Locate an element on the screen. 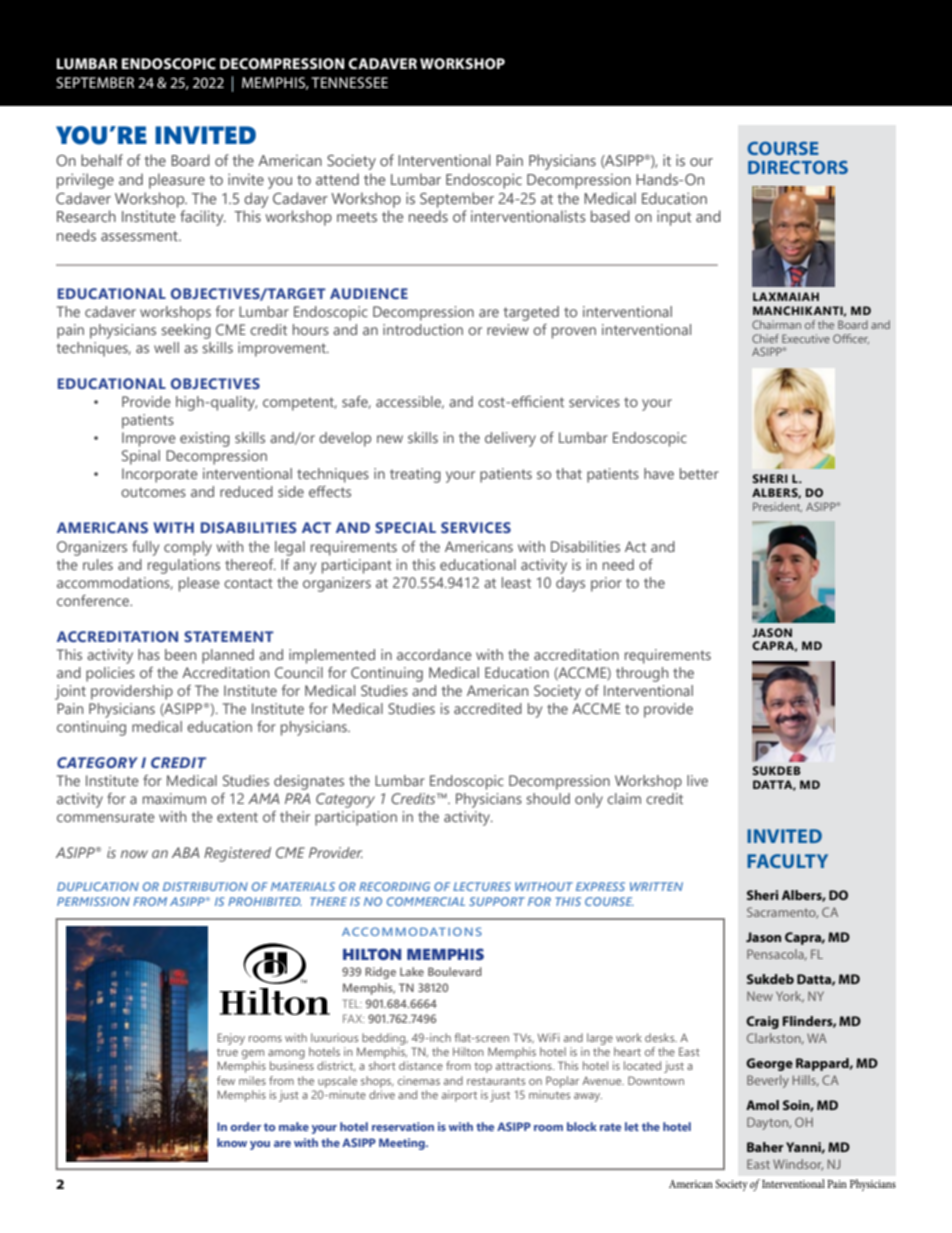 The width and height of the screenshot is (952, 1233). Amol is located at coordinates (762, 1105).
